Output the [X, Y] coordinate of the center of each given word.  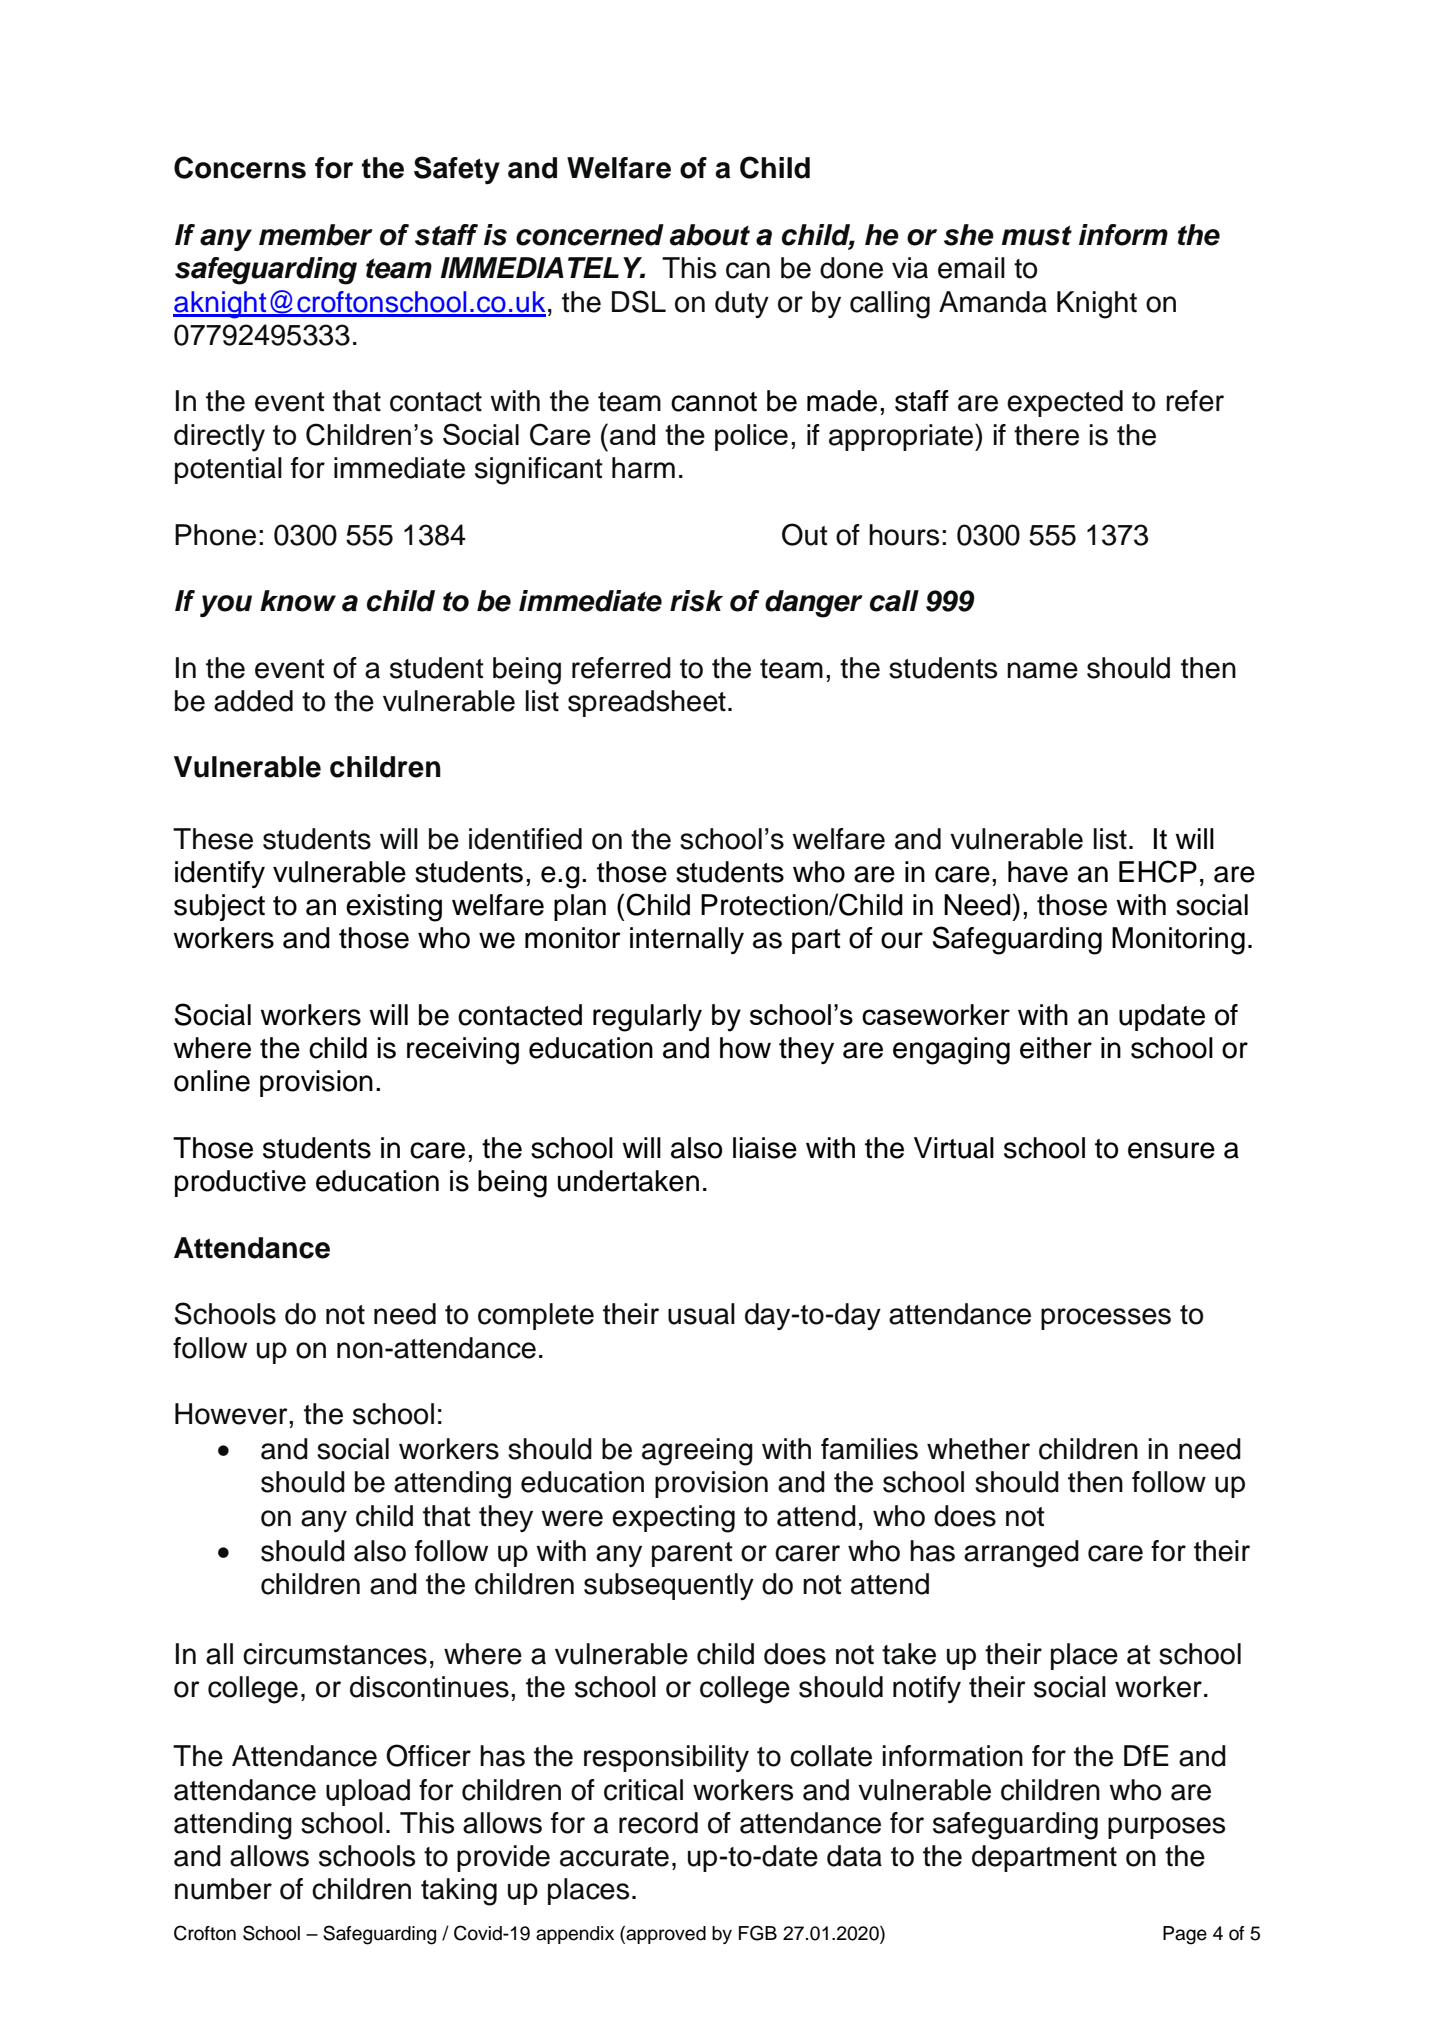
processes [1106, 1319]
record [658, 1823]
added [253, 701]
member [316, 235]
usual [701, 1314]
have [1038, 872]
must [1037, 236]
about [710, 235]
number [223, 1889]
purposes [1166, 1828]
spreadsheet [647, 703]
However [232, 1414]
